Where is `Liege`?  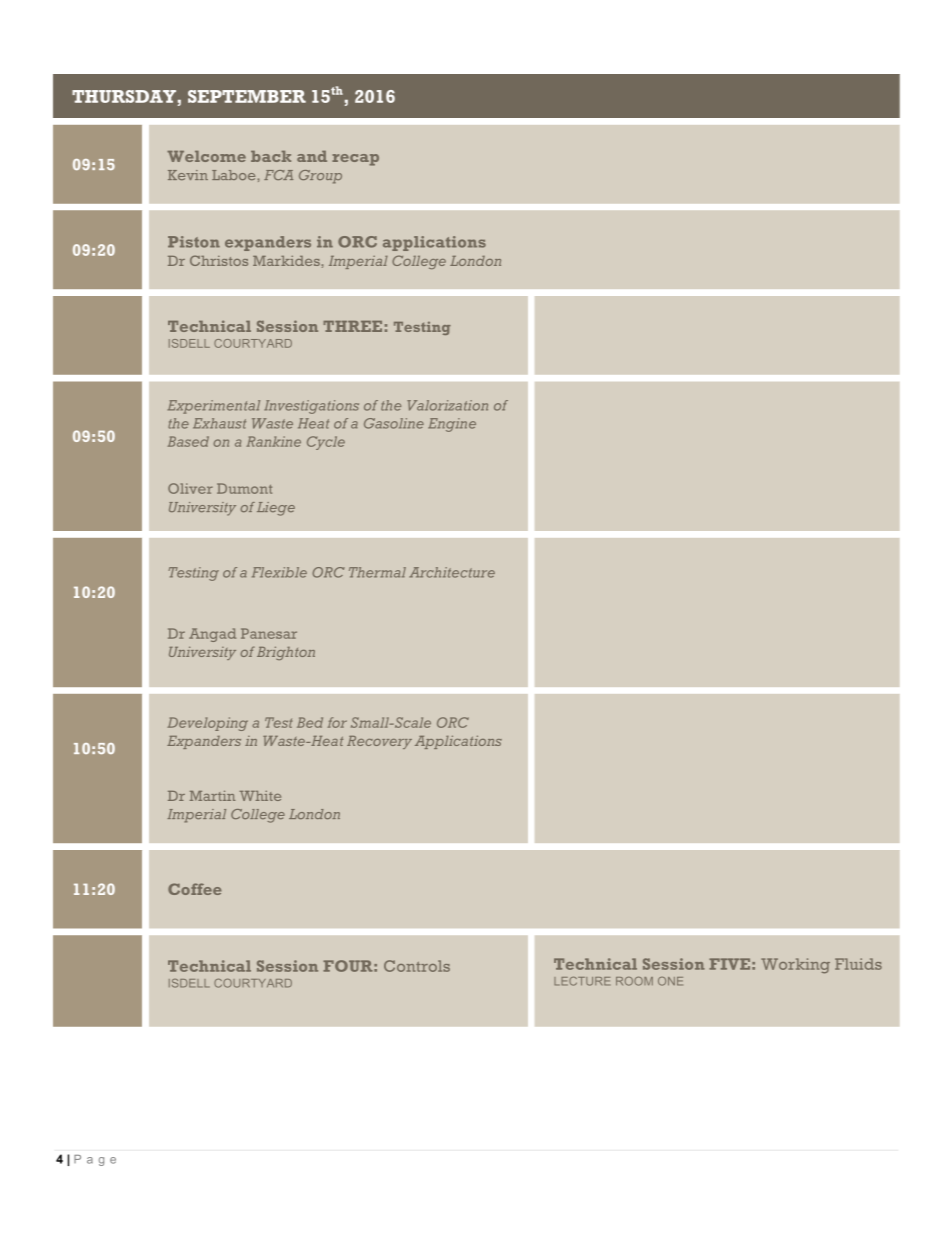
Liege is located at coordinates (276, 509).
